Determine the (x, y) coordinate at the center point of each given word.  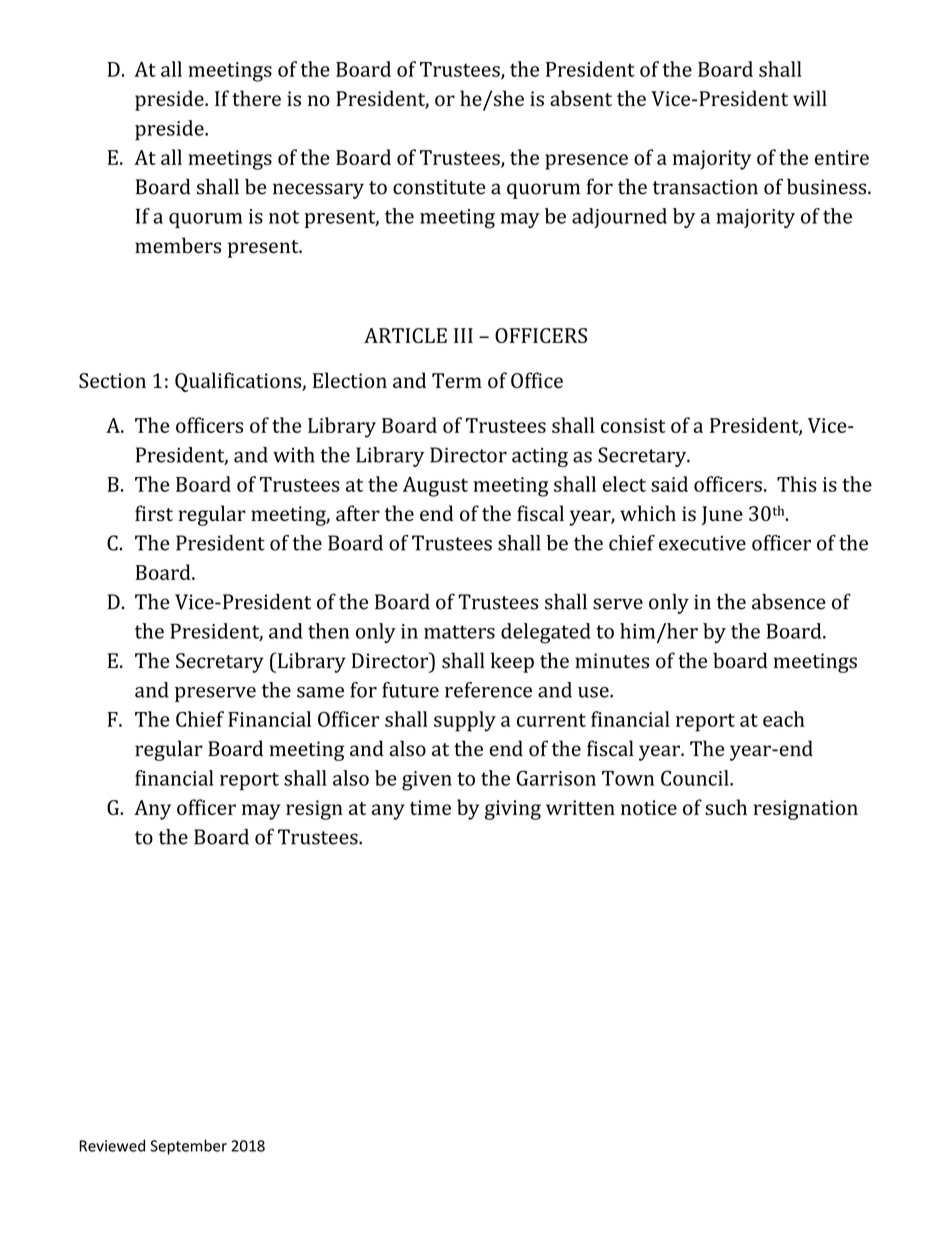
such (726, 807)
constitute (439, 187)
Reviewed (112, 1145)
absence (789, 602)
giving (513, 810)
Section (112, 381)
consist (633, 425)
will (810, 98)
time (430, 807)
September (188, 1147)
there (256, 98)
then (328, 631)
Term (457, 380)
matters (459, 632)
